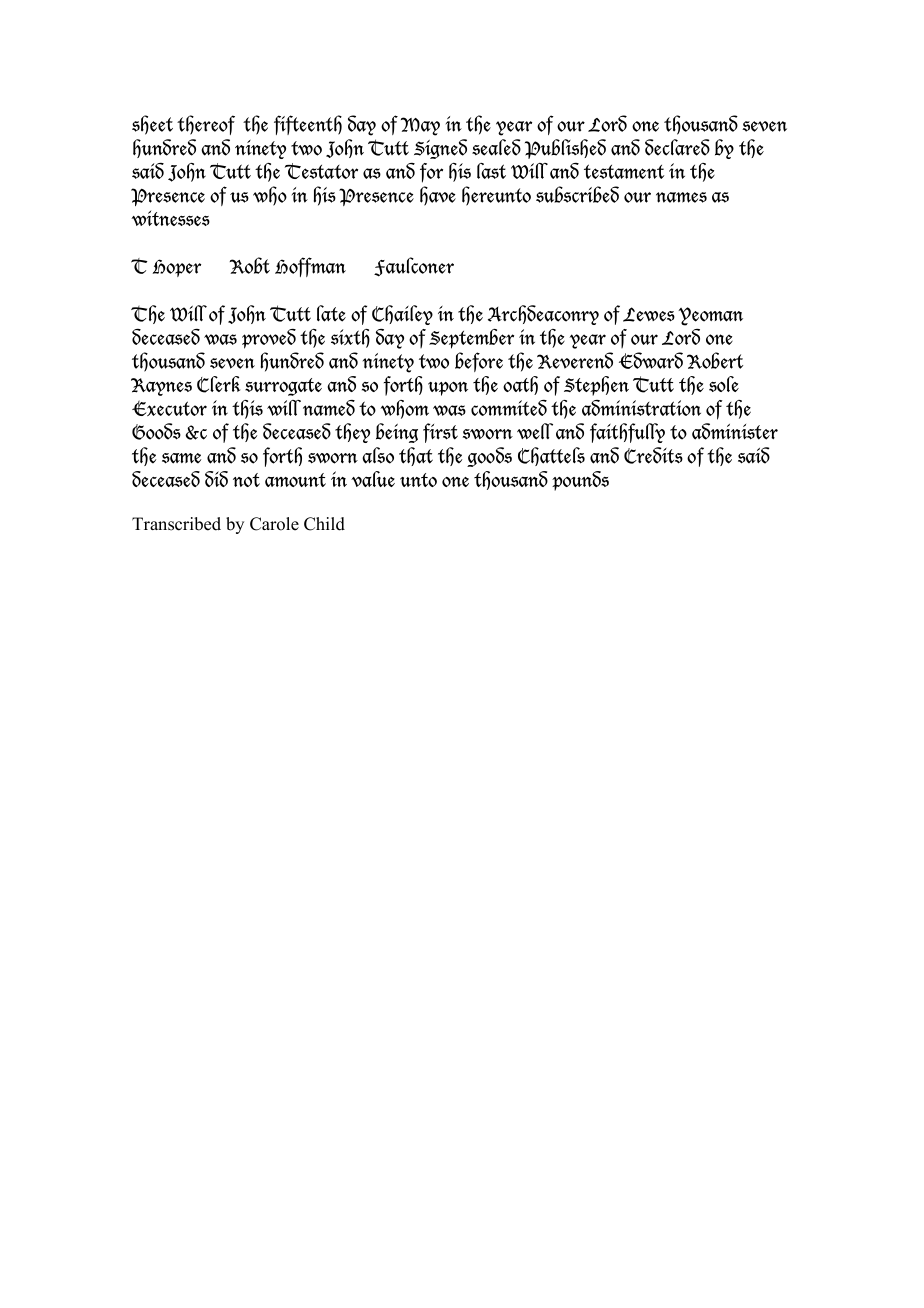  What do you see at coordinates (479, 362) in the page?
I see `before` at bounding box center [479, 362].
